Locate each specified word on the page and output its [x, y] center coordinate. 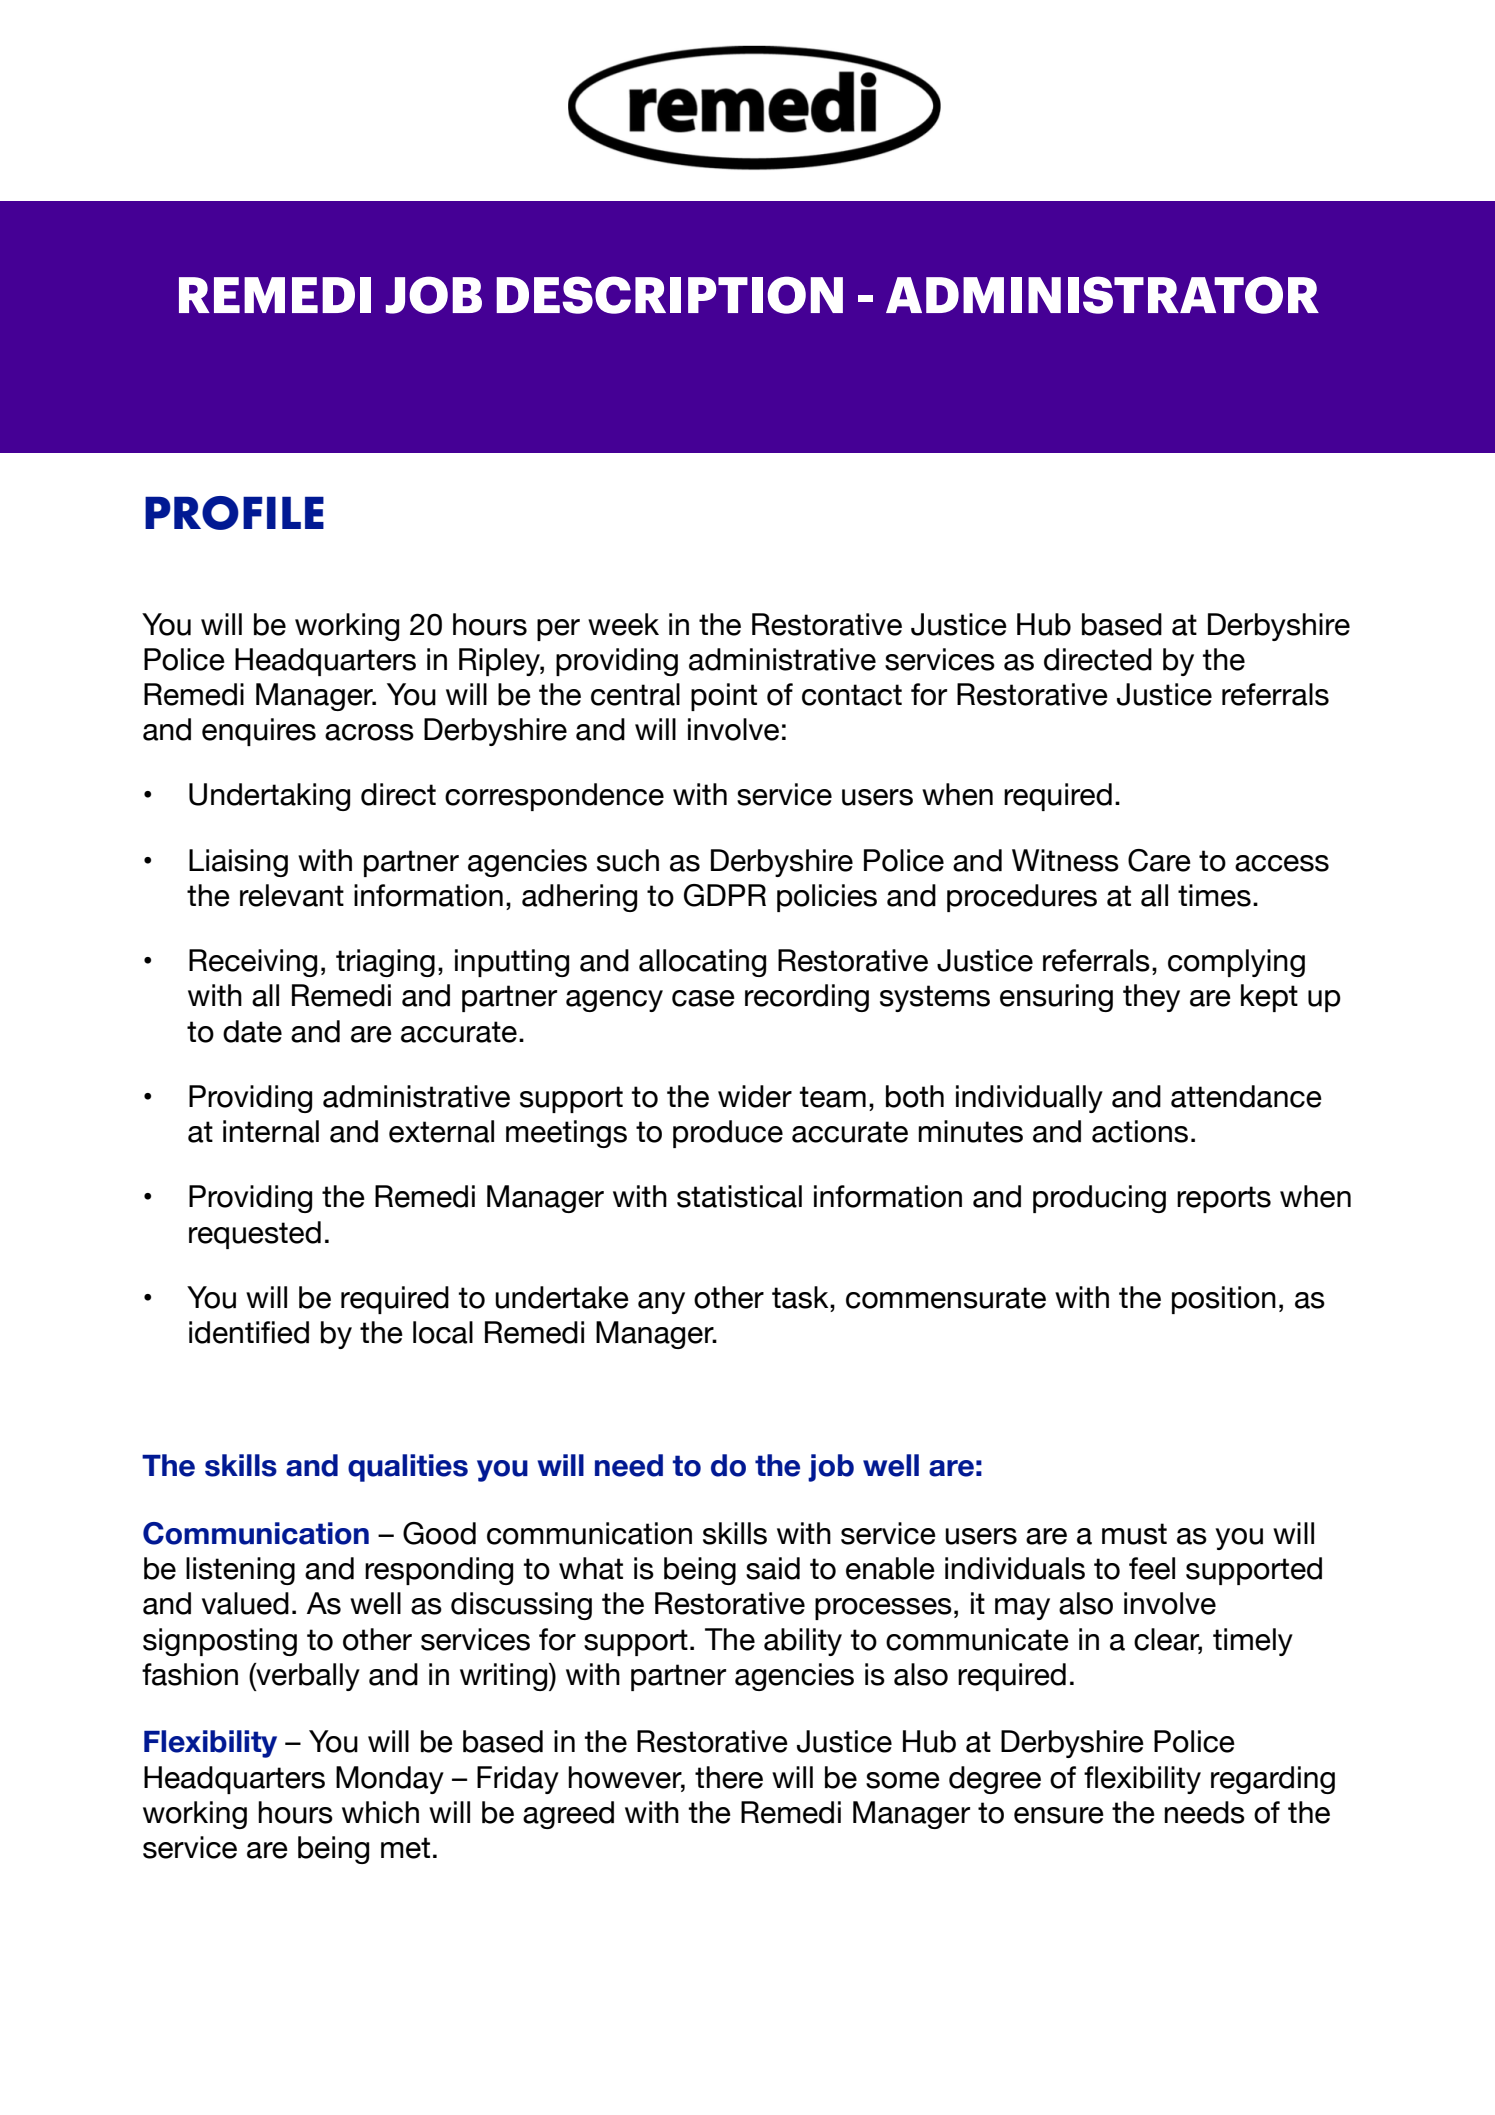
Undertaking [269, 797]
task [801, 1297]
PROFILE [234, 513]
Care [1159, 860]
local [443, 1332]
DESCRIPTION [670, 295]
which [380, 1812]
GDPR [725, 895]
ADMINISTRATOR [1102, 295]
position [1224, 1300]
